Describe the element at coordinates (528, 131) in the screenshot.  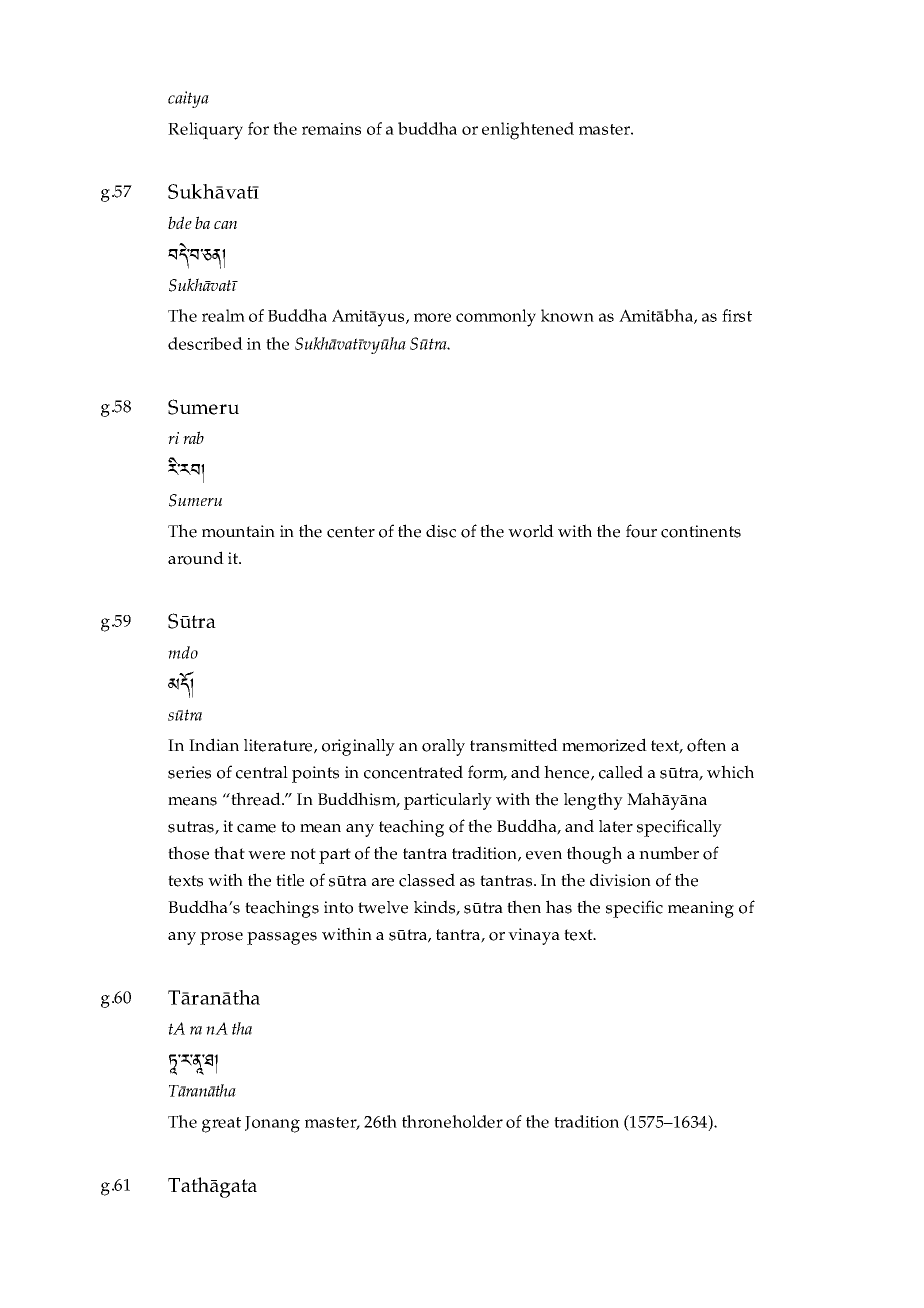
I see `enlightened` at that location.
